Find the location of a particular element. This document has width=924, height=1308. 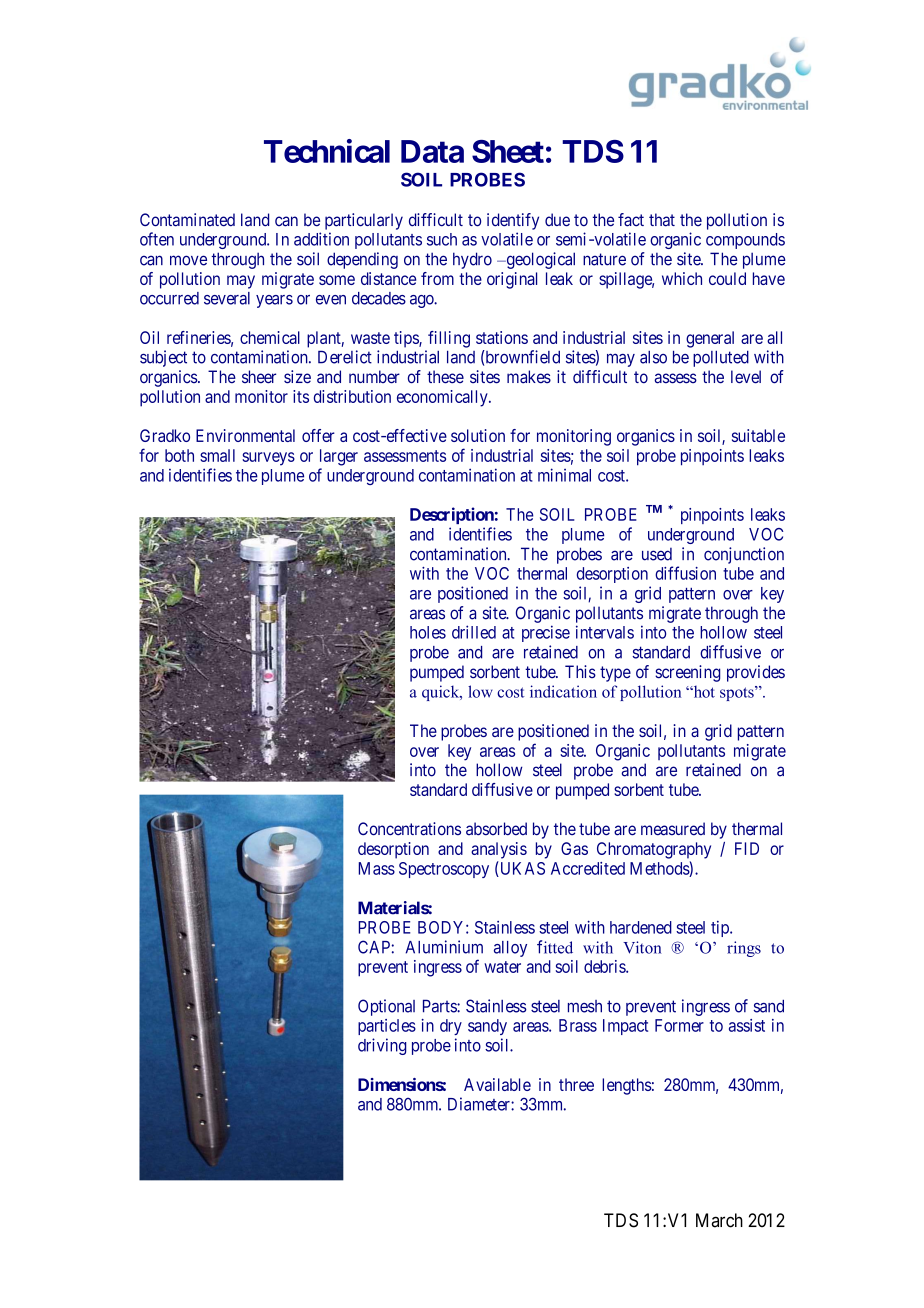

that is located at coordinates (662, 220).
